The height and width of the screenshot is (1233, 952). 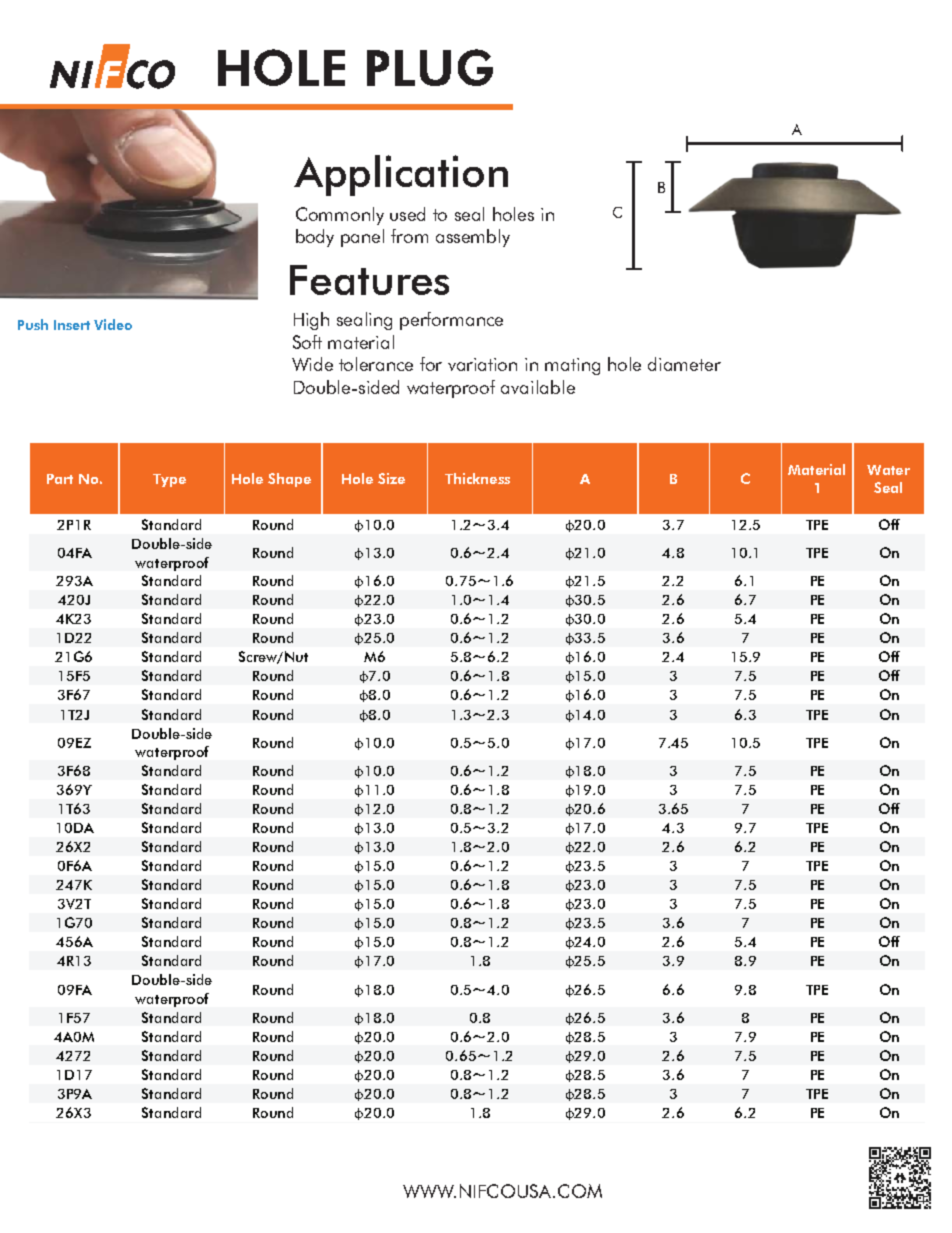 I want to click on PLUG, so click(x=430, y=67).
